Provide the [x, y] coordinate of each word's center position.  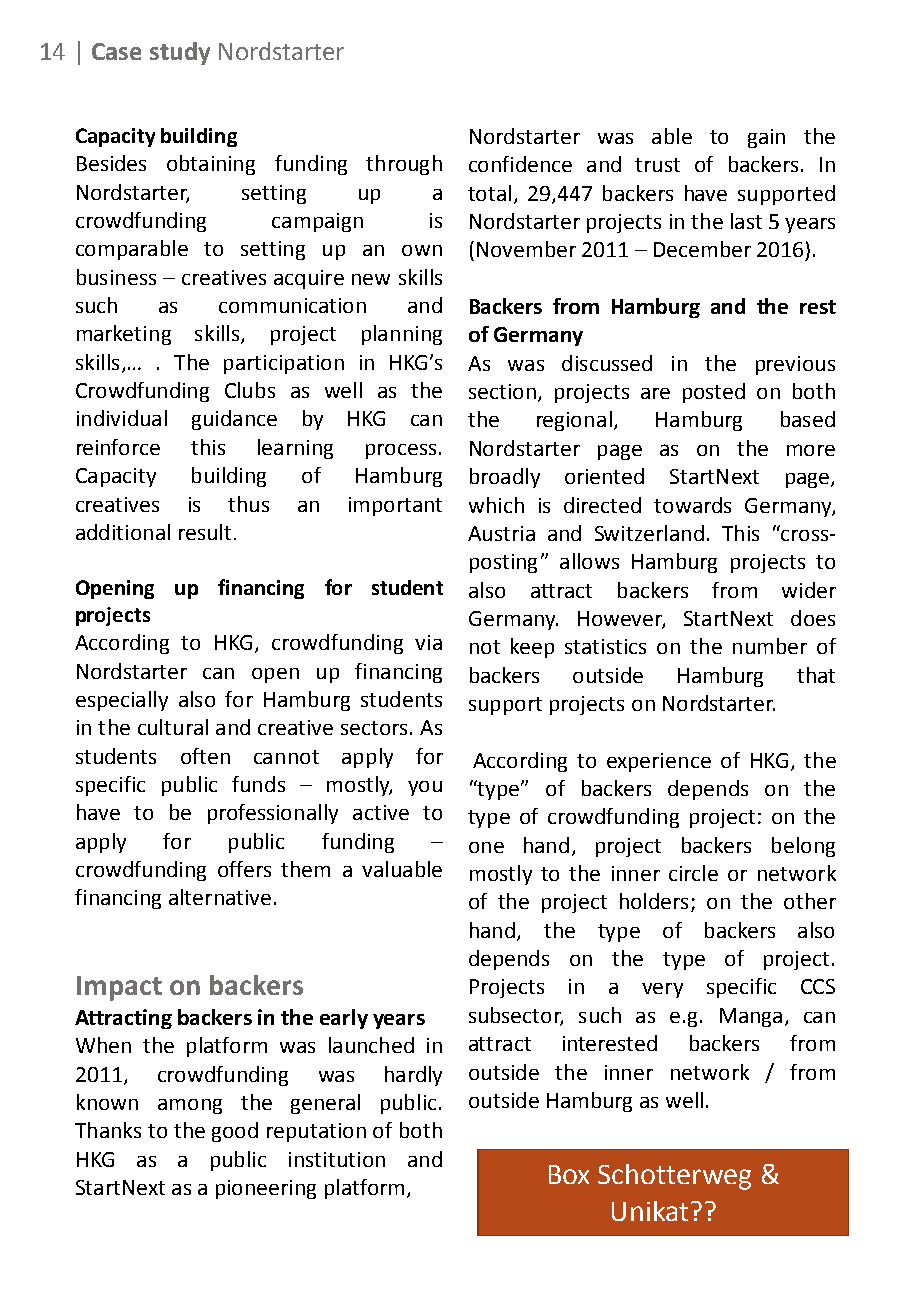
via [428, 642]
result [205, 532]
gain [766, 138]
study [180, 53]
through [404, 165]
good [235, 1132]
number [770, 646]
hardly [413, 1076]
